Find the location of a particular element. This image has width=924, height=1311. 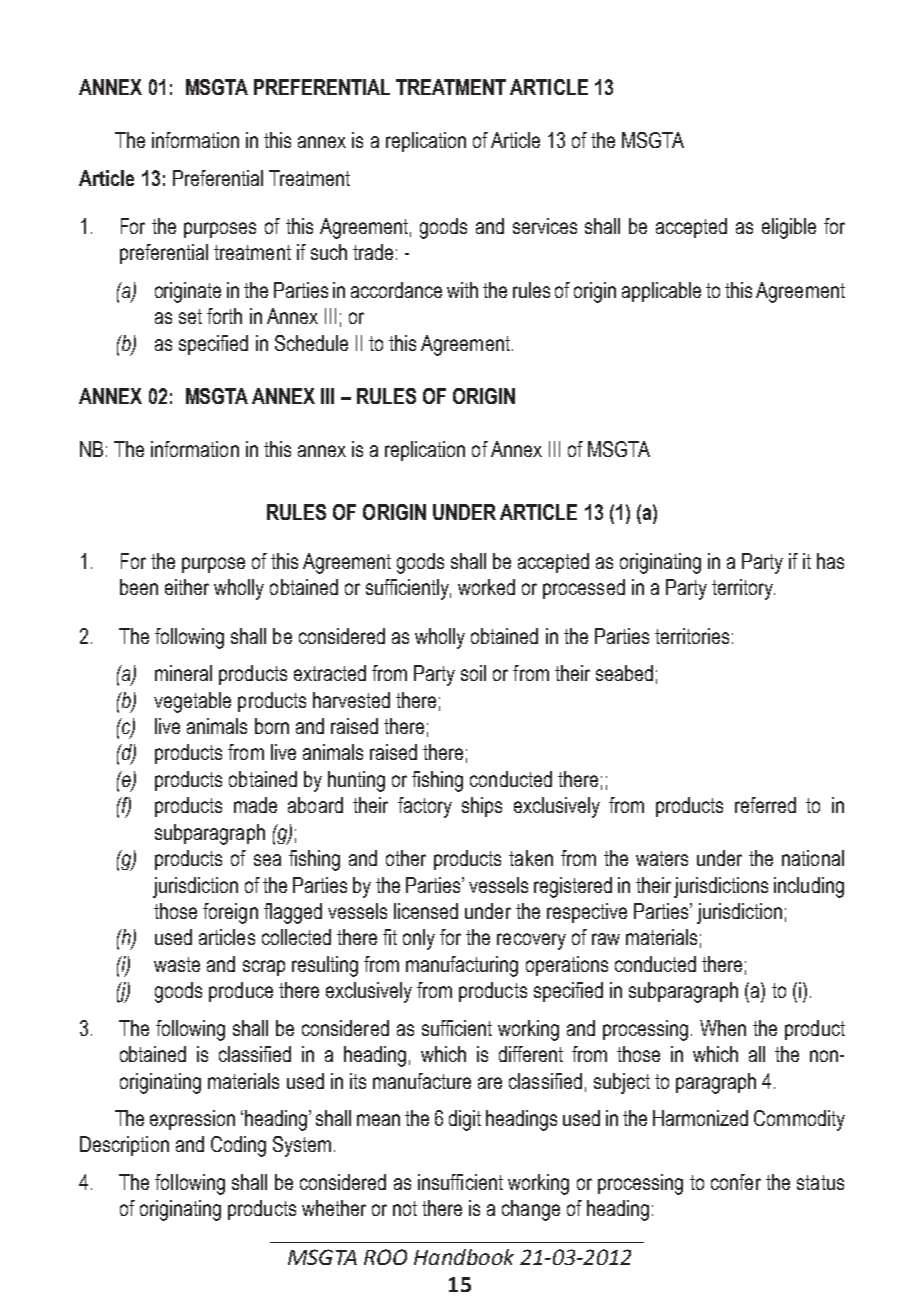

confer is located at coordinates (736, 1182).
